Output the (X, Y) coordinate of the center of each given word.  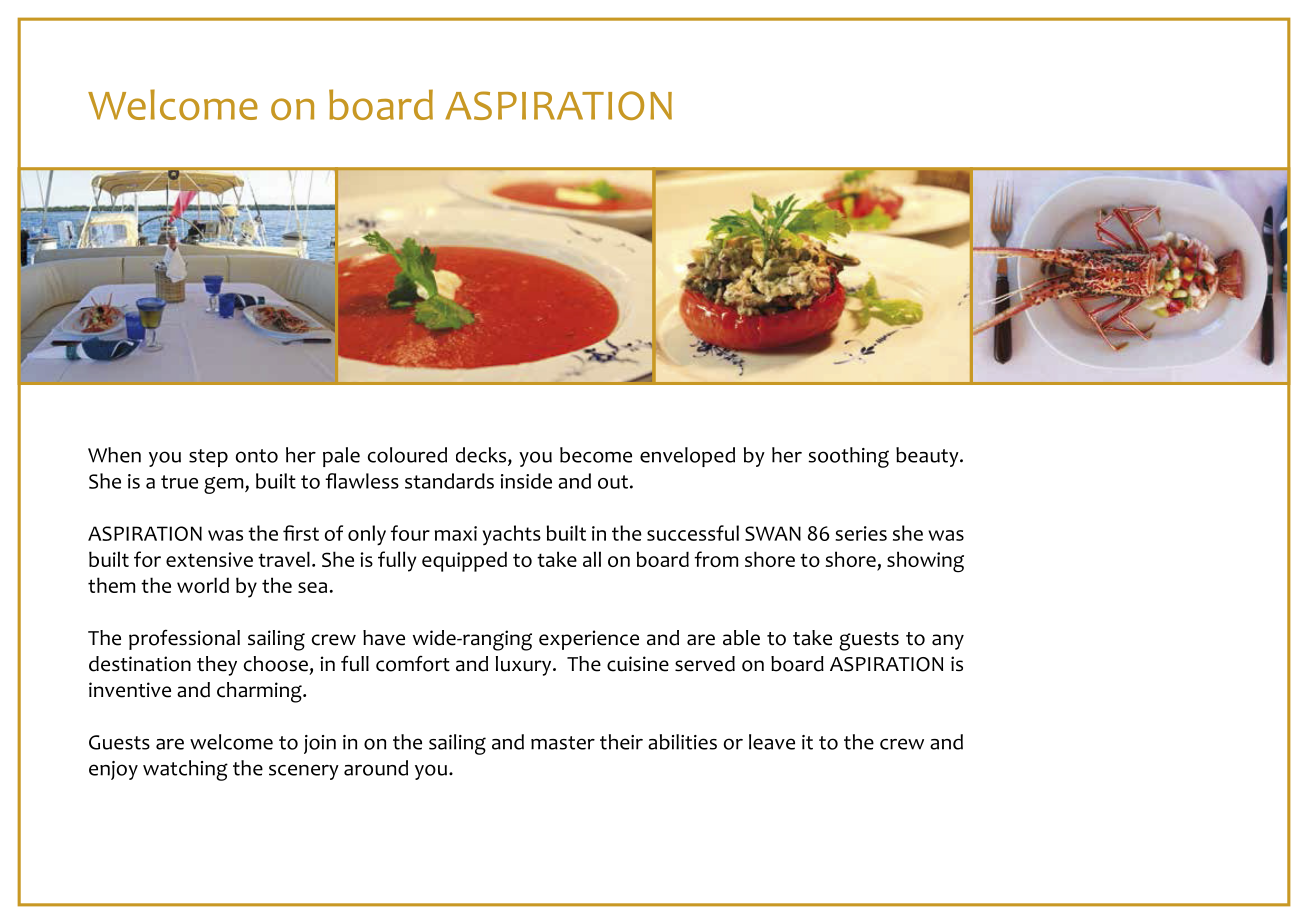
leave (772, 742)
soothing (848, 457)
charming (260, 692)
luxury (525, 666)
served (705, 664)
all (592, 559)
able (741, 638)
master (563, 743)
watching (185, 770)
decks (482, 456)
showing (925, 562)
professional (184, 639)
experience (589, 640)
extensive (209, 559)
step (208, 458)
